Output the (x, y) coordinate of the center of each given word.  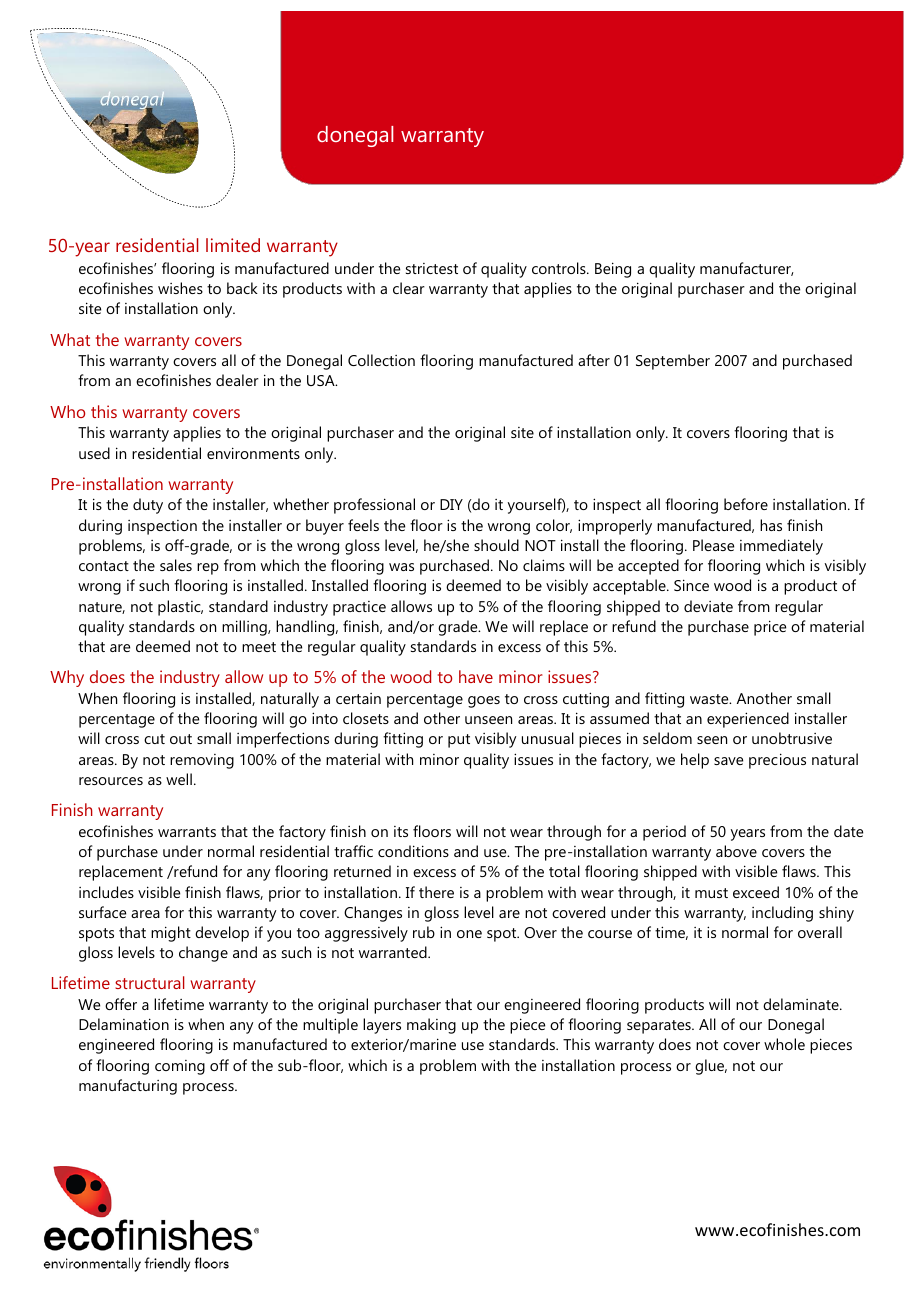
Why (67, 678)
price (770, 628)
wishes (180, 288)
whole (784, 1044)
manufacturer (747, 269)
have (476, 676)
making (431, 1026)
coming (180, 1067)
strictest (432, 268)
